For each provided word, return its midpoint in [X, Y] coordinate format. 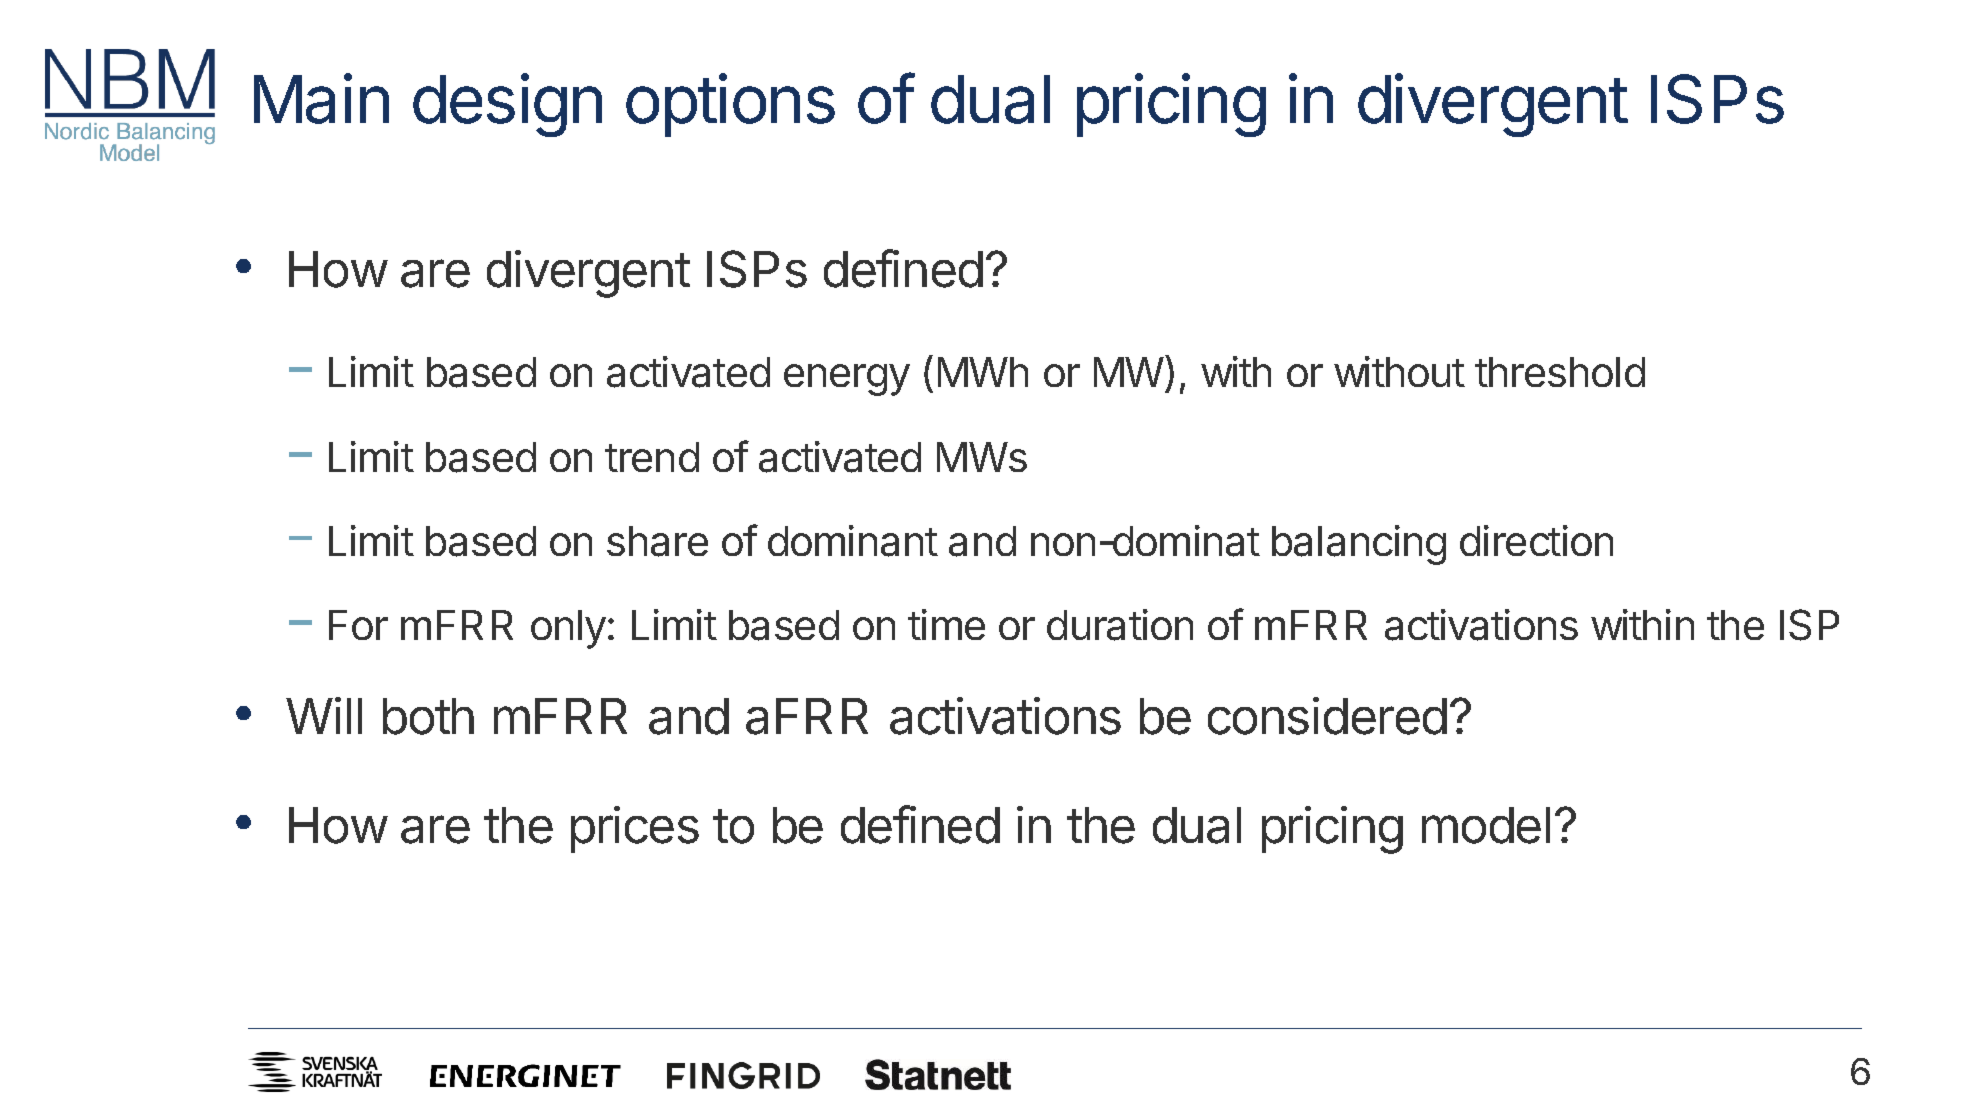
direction [1536, 540]
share [657, 541]
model [1486, 825]
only [568, 629]
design [507, 105]
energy [847, 380]
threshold [1560, 372]
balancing [1359, 545]
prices [635, 829]
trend [652, 457]
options [730, 105]
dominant [853, 541]
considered [1327, 716]
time [946, 624]
